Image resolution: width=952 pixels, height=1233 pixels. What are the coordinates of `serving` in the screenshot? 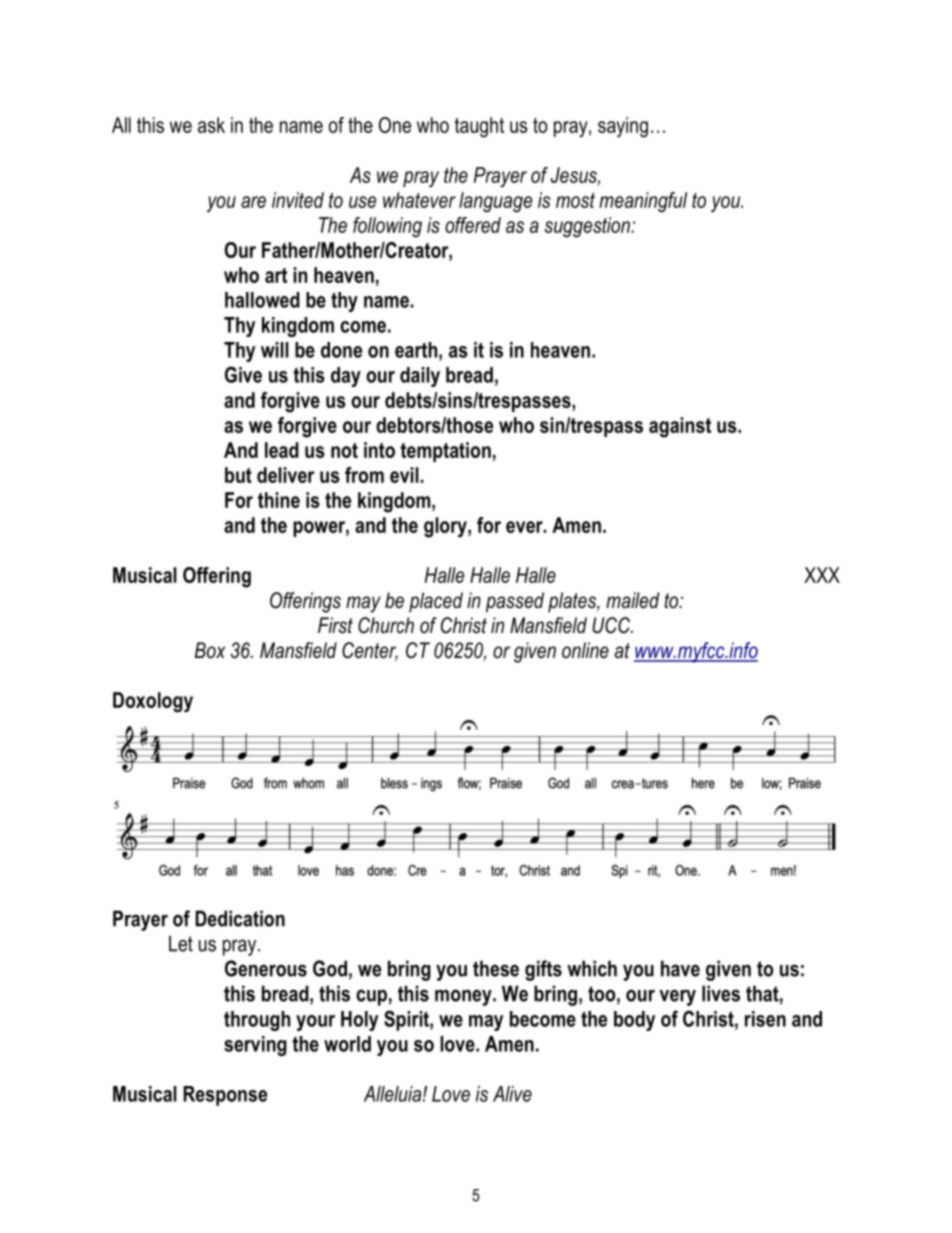 It's located at (255, 1046).
